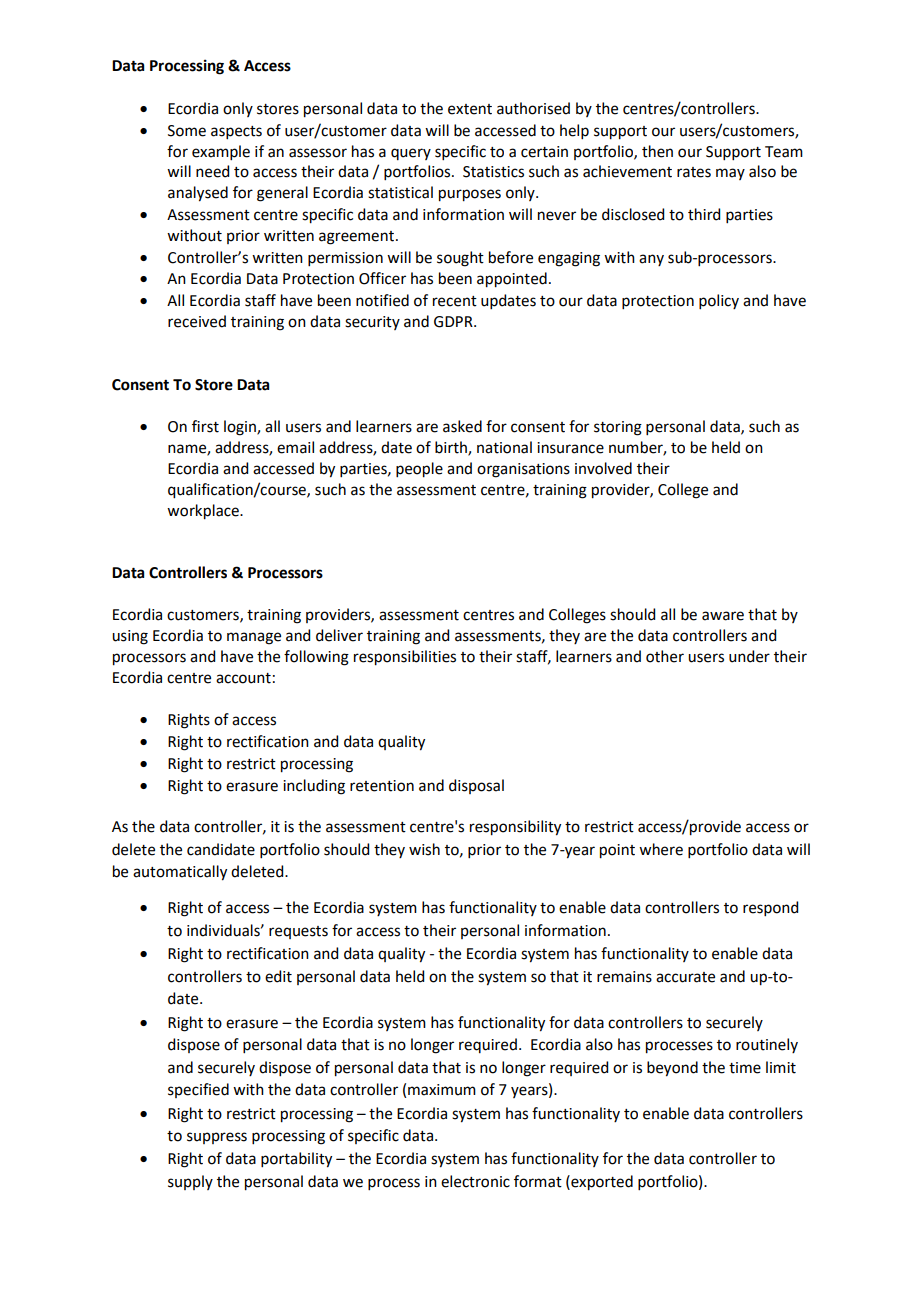 The image size is (924, 1308). Describe the element at coordinates (221, 152) in the screenshot. I see `example` at that location.
